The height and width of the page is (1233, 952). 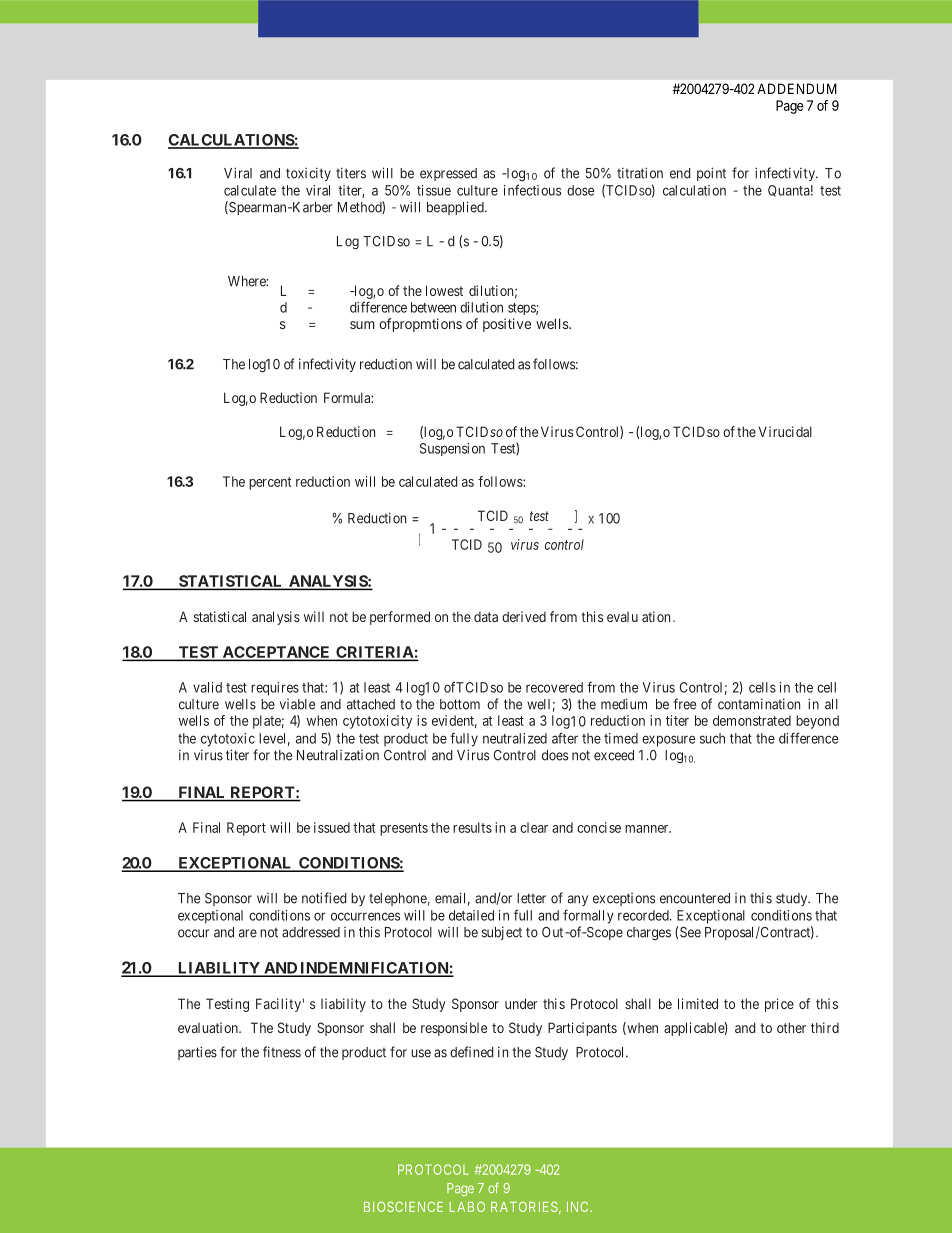 What do you see at coordinates (278, 1005) in the page?
I see `Facility` at bounding box center [278, 1005].
